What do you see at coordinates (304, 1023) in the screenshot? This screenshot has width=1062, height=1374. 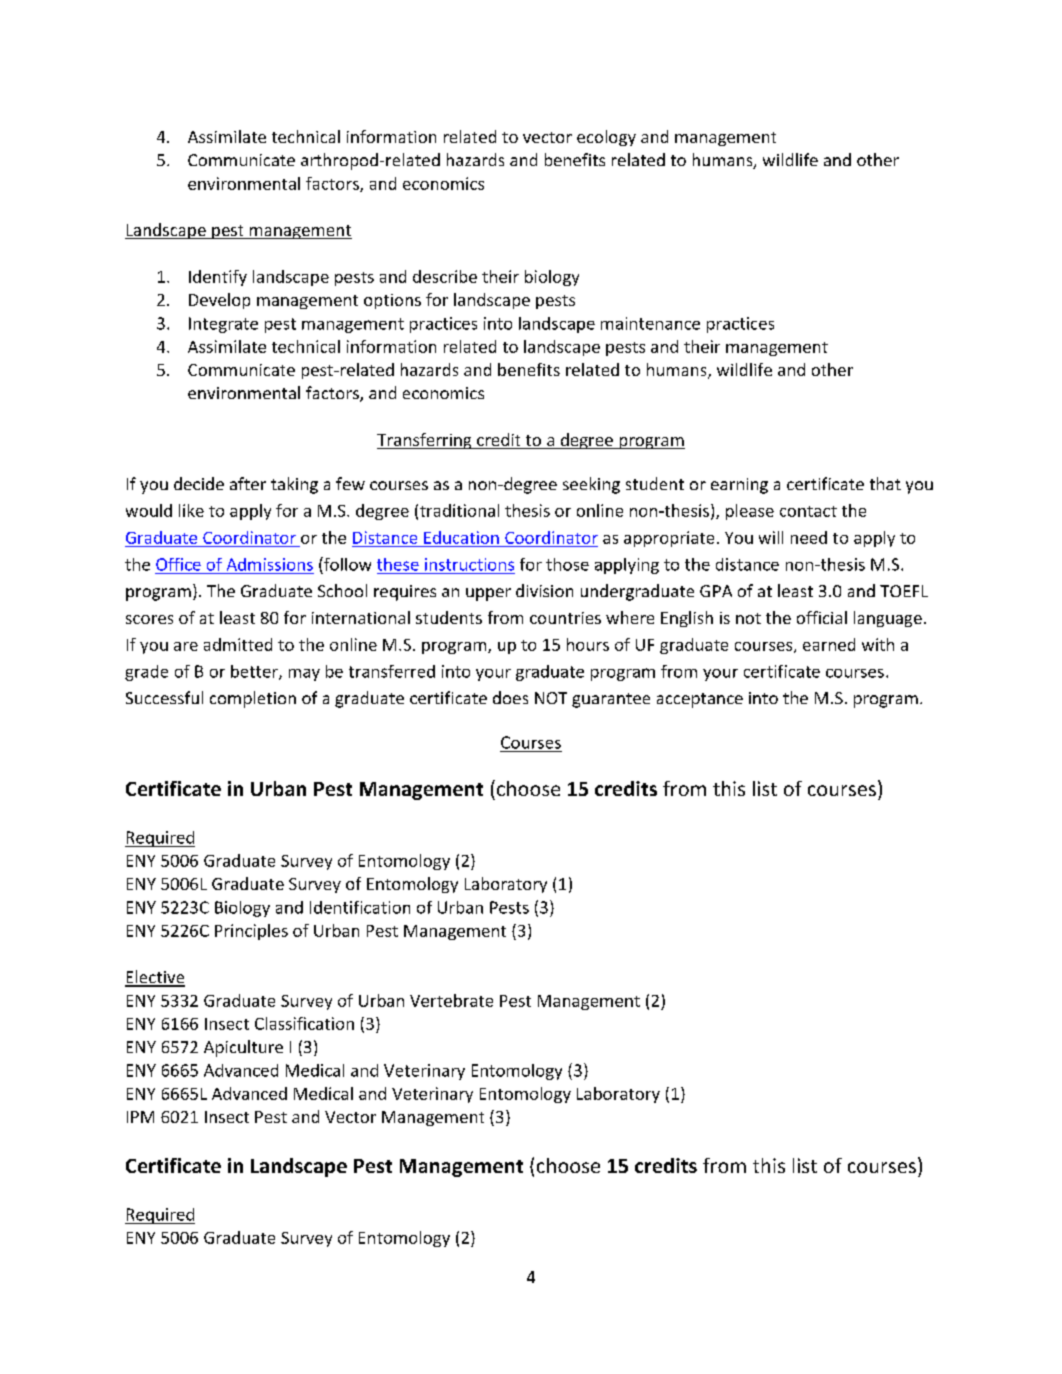 I see `Classification` at bounding box center [304, 1023].
